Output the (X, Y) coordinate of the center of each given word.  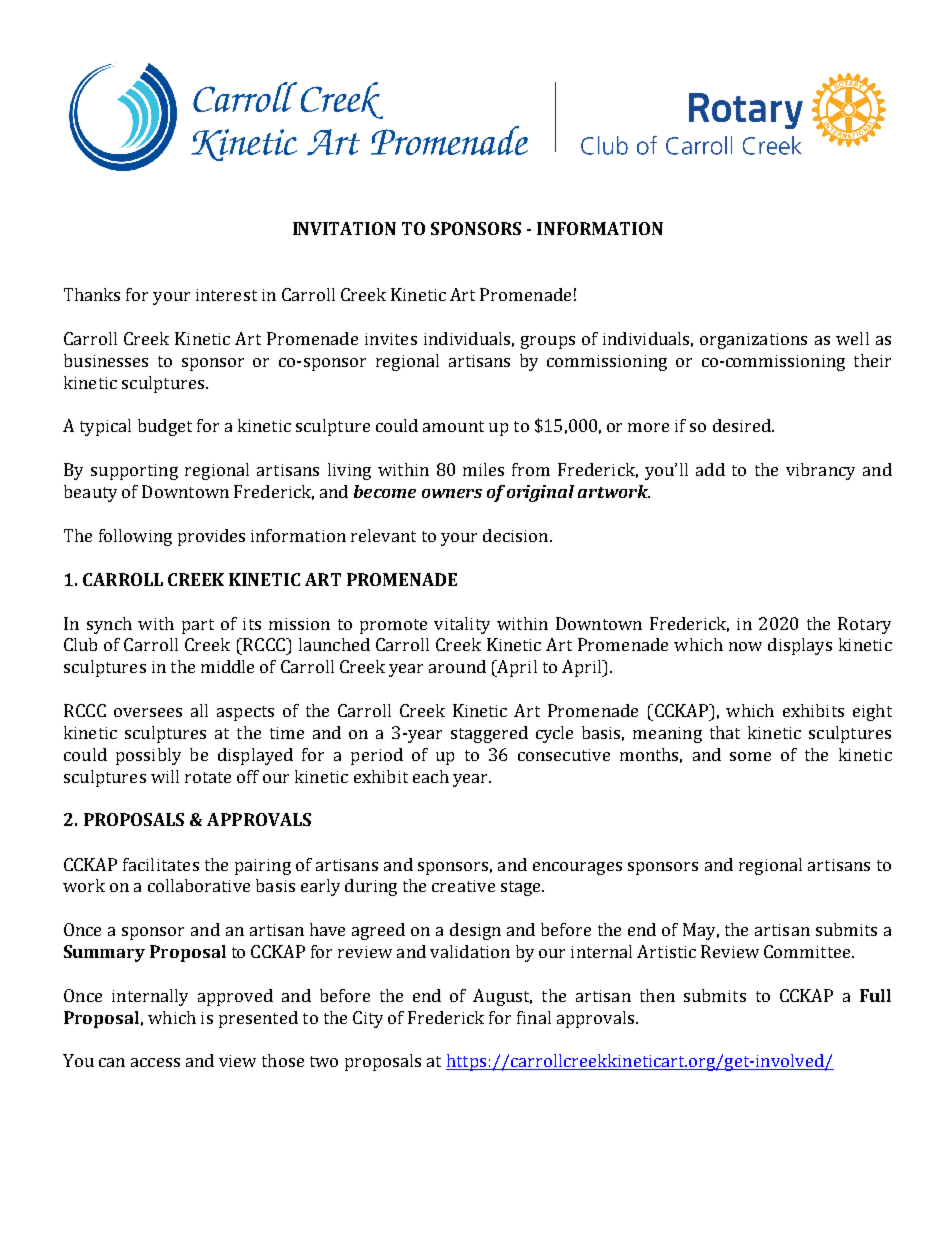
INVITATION (344, 228)
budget (165, 427)
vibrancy (820, 471)
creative (463, 886)
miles (483, 469)
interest (226, 295)
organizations (753, 341)
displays (800, 646)
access (155, 1062)
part (198, 626)
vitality (462, 625)
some (750, 756)
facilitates (161, 864)
